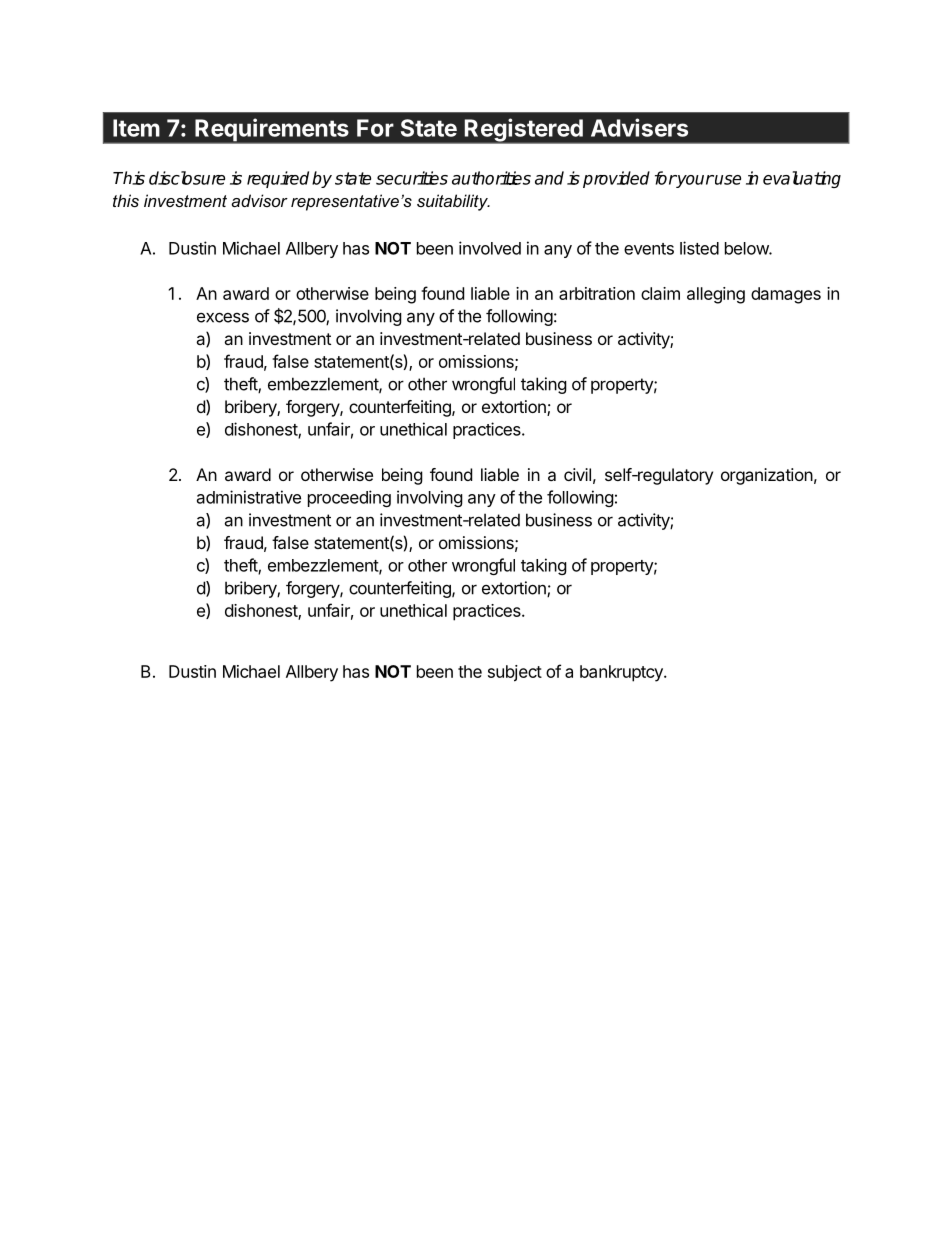 This page has width=952, height=1233. I want to click on involved, so click(490, 248).
